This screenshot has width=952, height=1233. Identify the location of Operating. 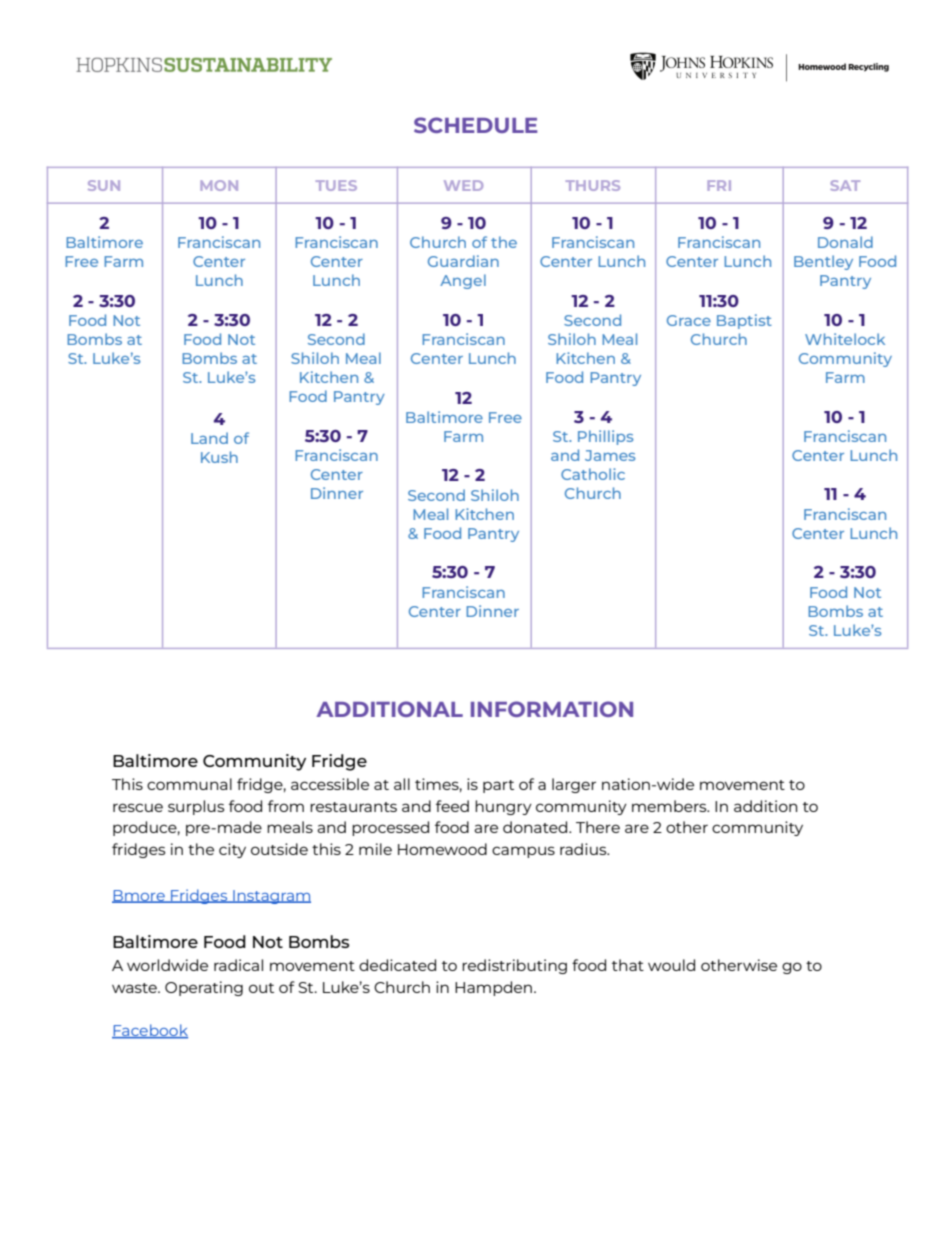
(204, 988).
